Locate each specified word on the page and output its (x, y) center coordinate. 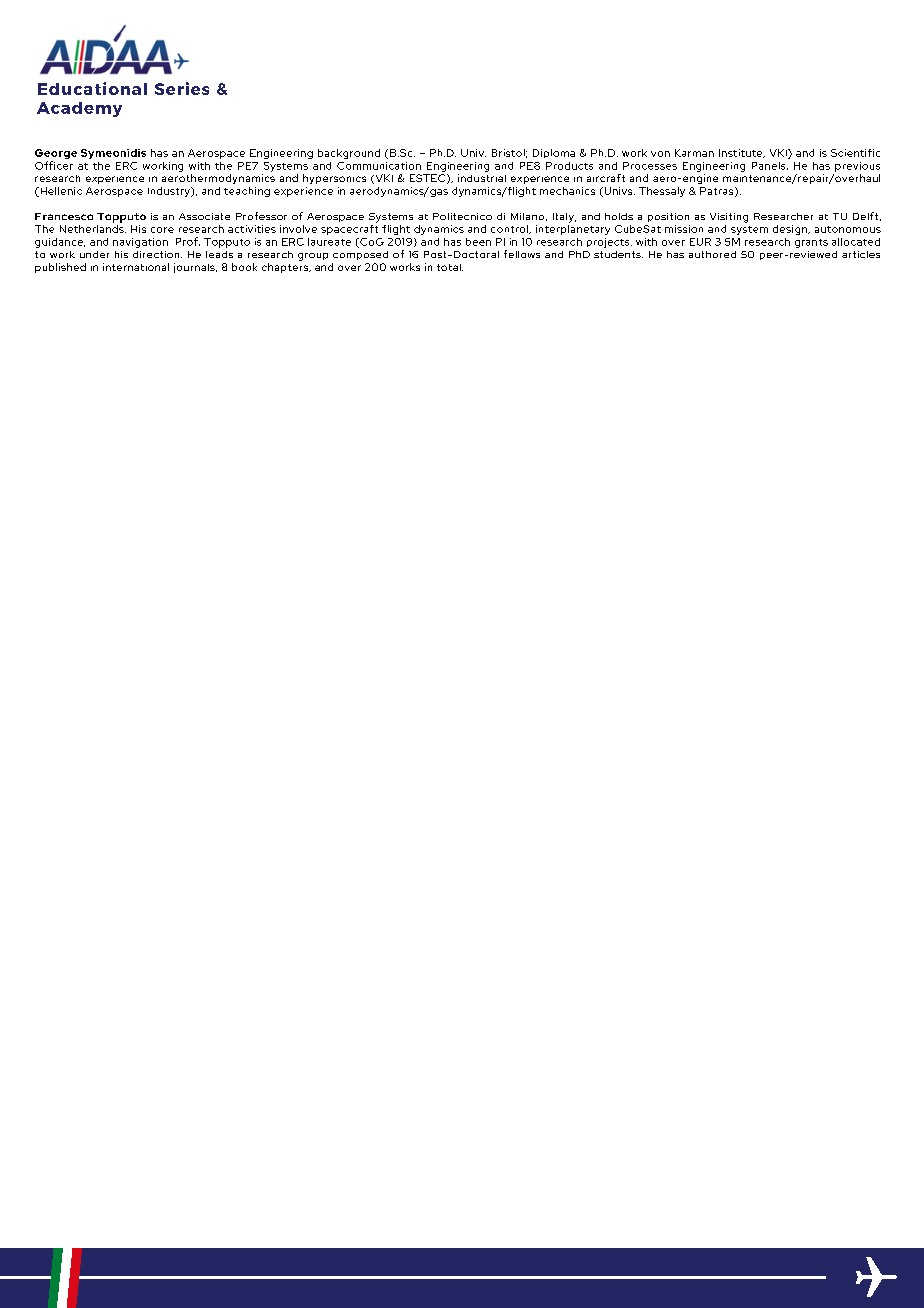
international (136, 267)
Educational (92, 88)
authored (712, 254)
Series (182, 88)
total (450, 267)
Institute (742, 153)
